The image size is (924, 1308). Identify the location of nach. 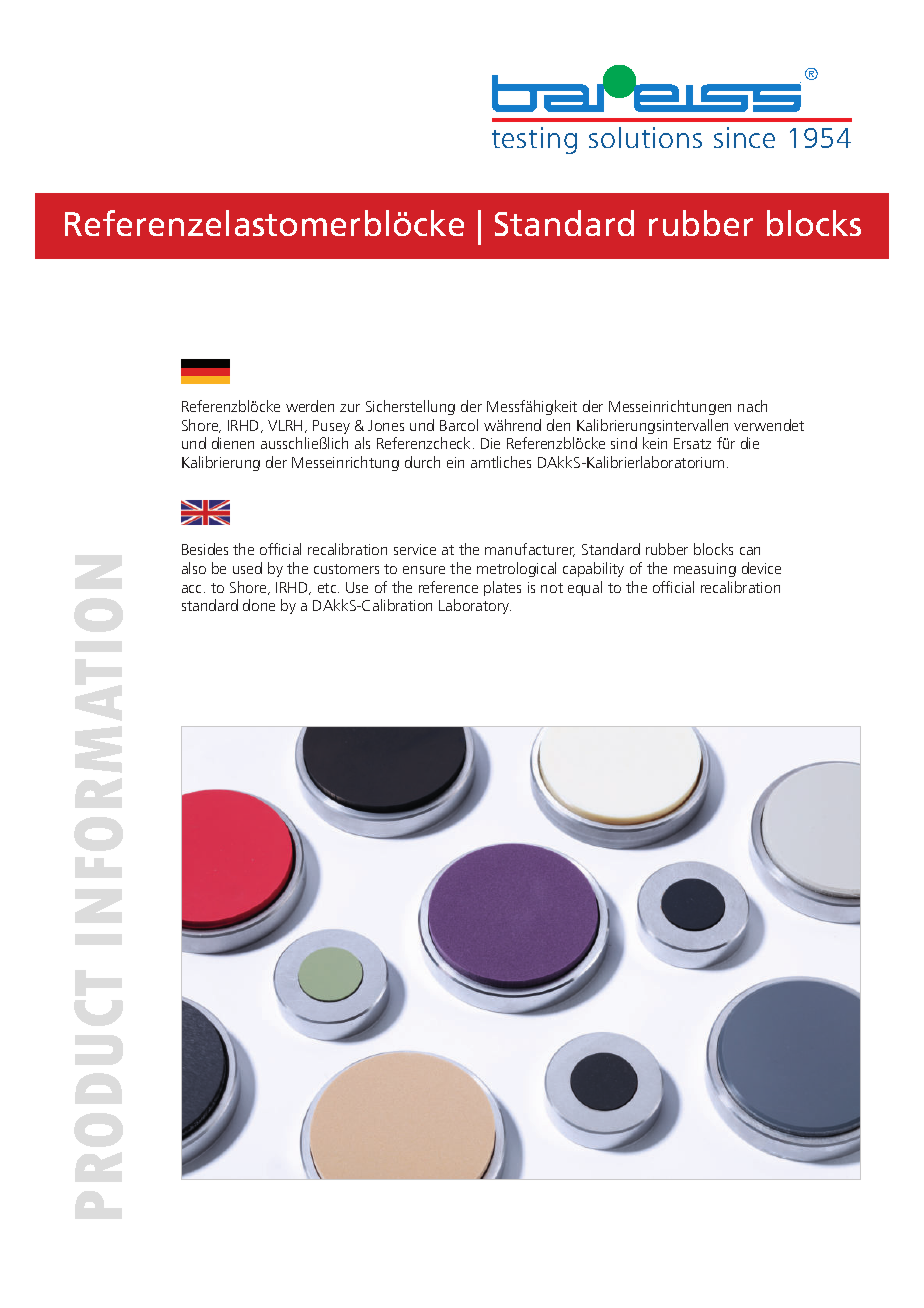
(752, 406).
